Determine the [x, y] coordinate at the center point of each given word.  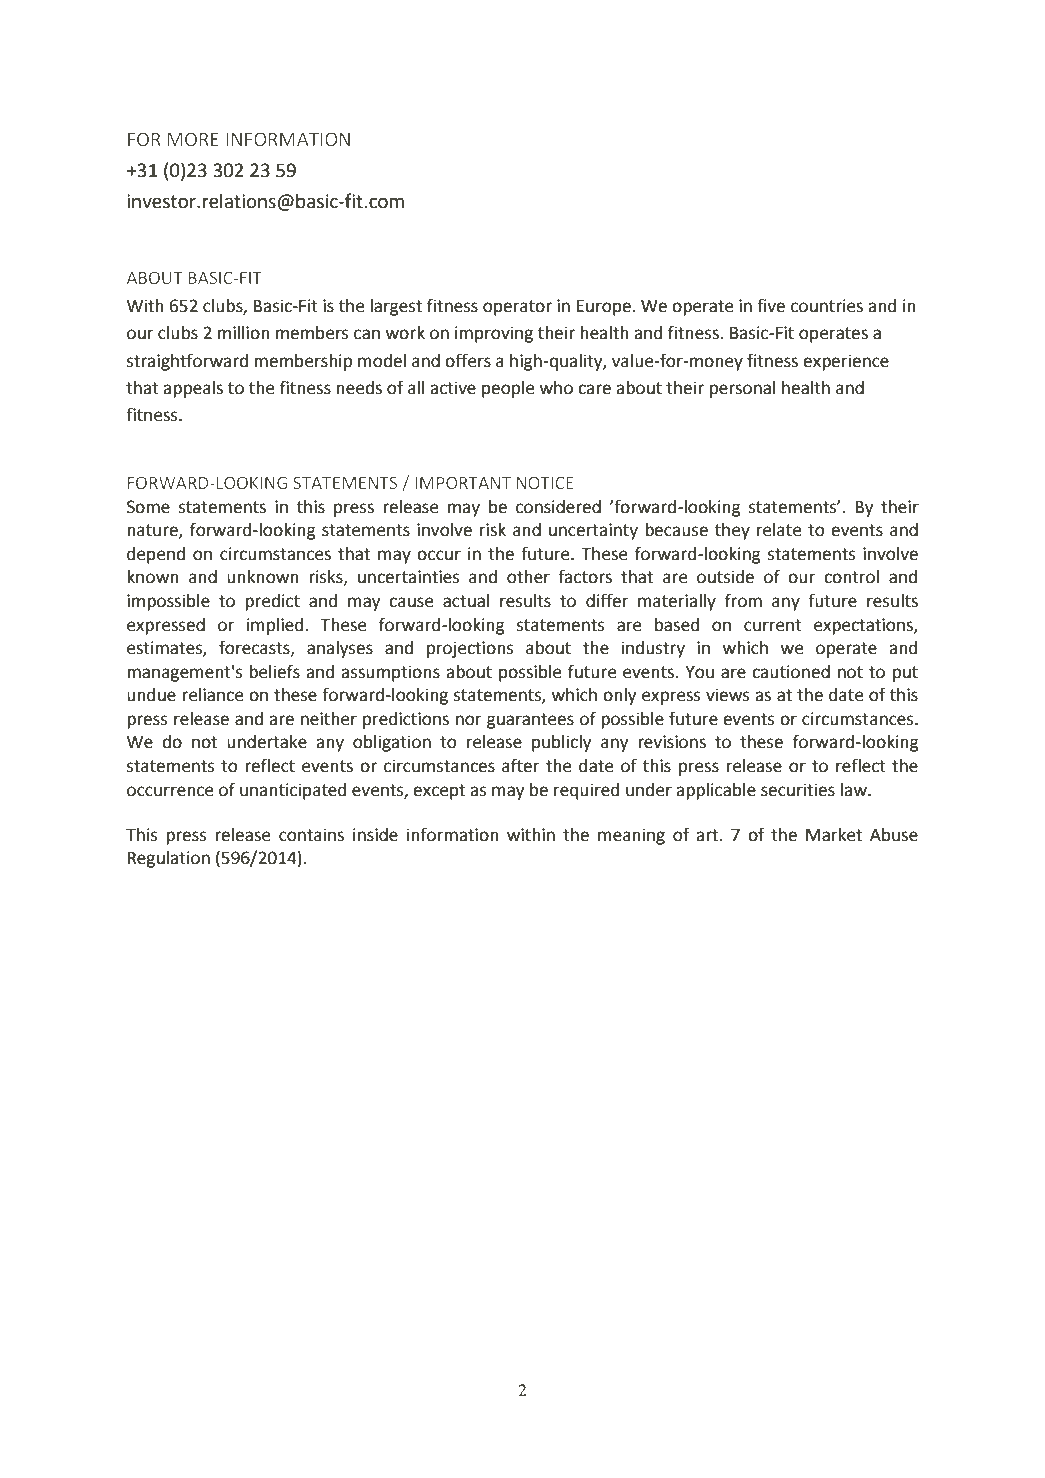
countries [827, 306]
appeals [193, 389]
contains [311, 835]
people [508, 389]
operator [517, 308]
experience [846, 362]
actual [466, 601]
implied [276, 626]
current [773, 625]
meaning [631, 836]
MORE [193, 139]
